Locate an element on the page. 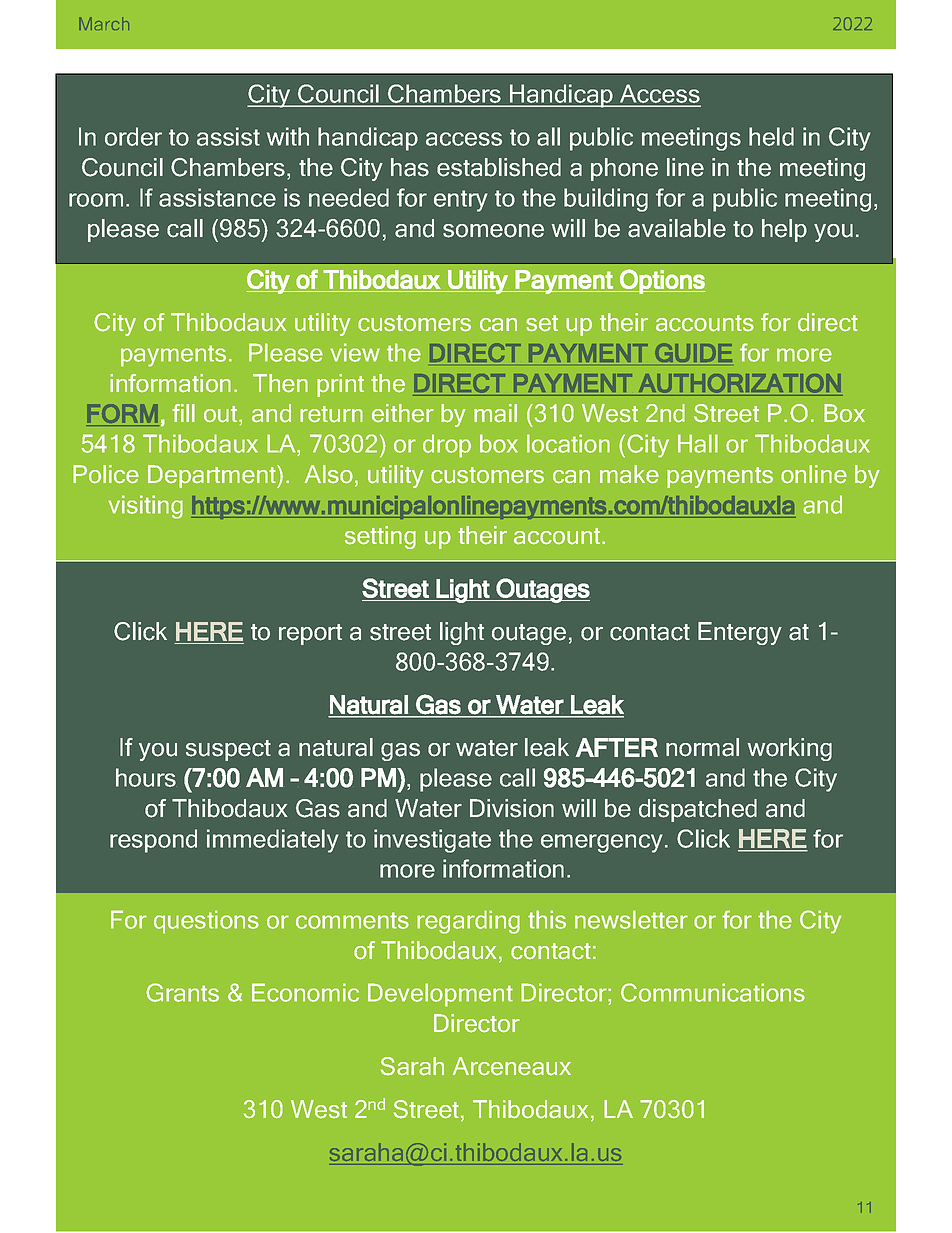  March is located at coordinates (104, 23).
